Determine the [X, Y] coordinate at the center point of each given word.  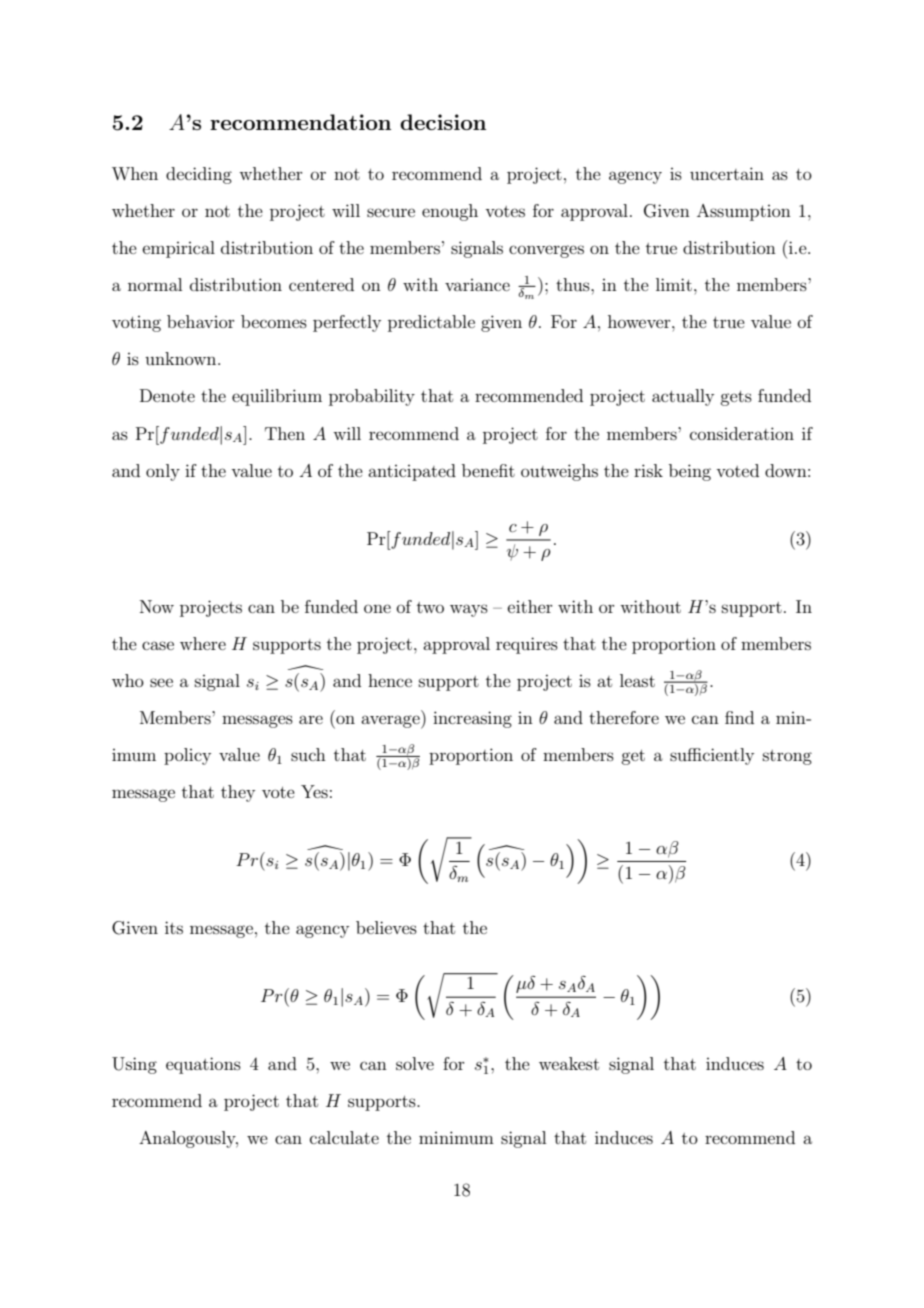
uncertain [727, 173]
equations [203, 1065]
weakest [569, 1063]
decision [443, 122]
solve [415, 1063]
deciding [199, 175]
